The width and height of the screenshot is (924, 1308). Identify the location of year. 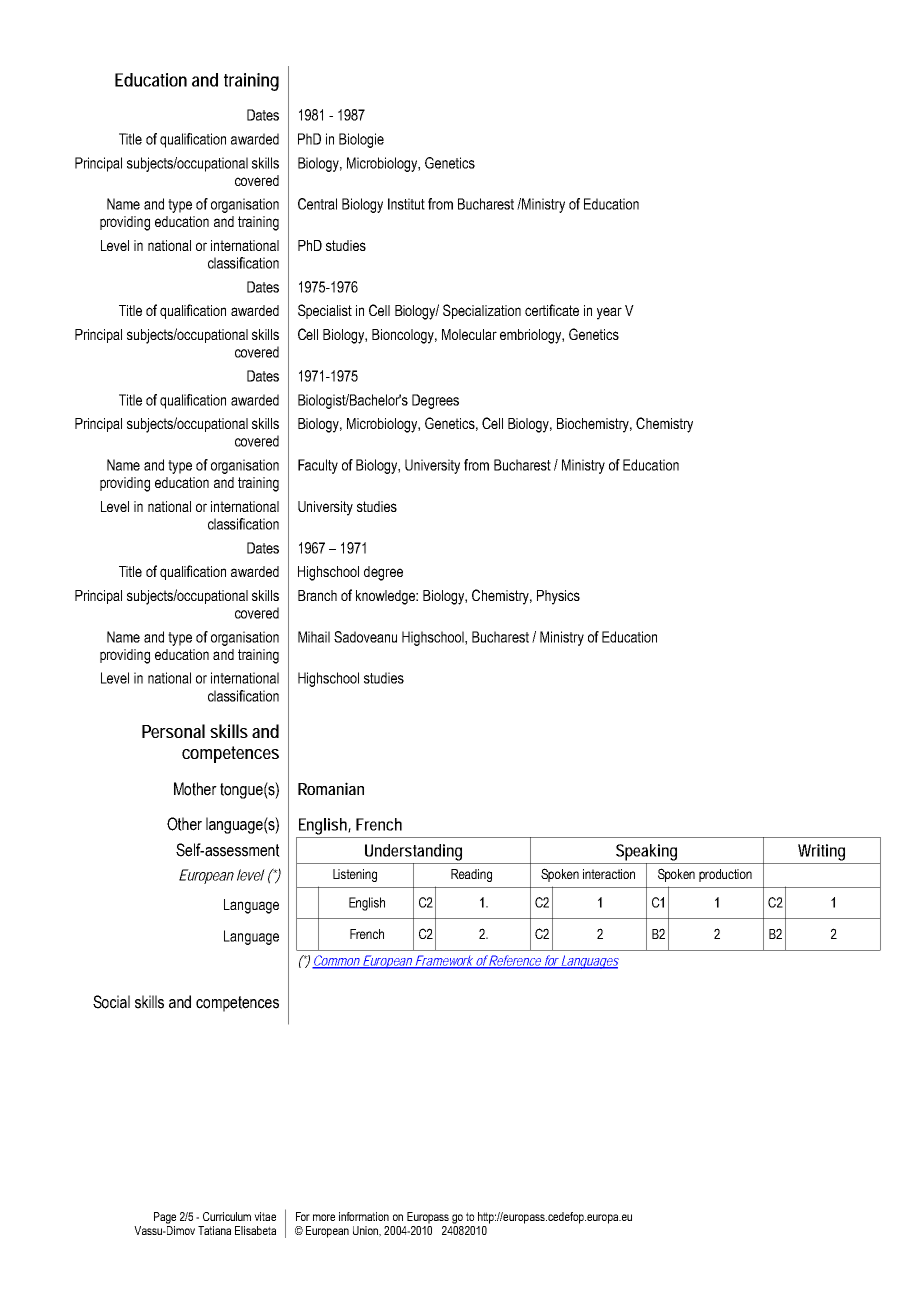
(609, 313).
